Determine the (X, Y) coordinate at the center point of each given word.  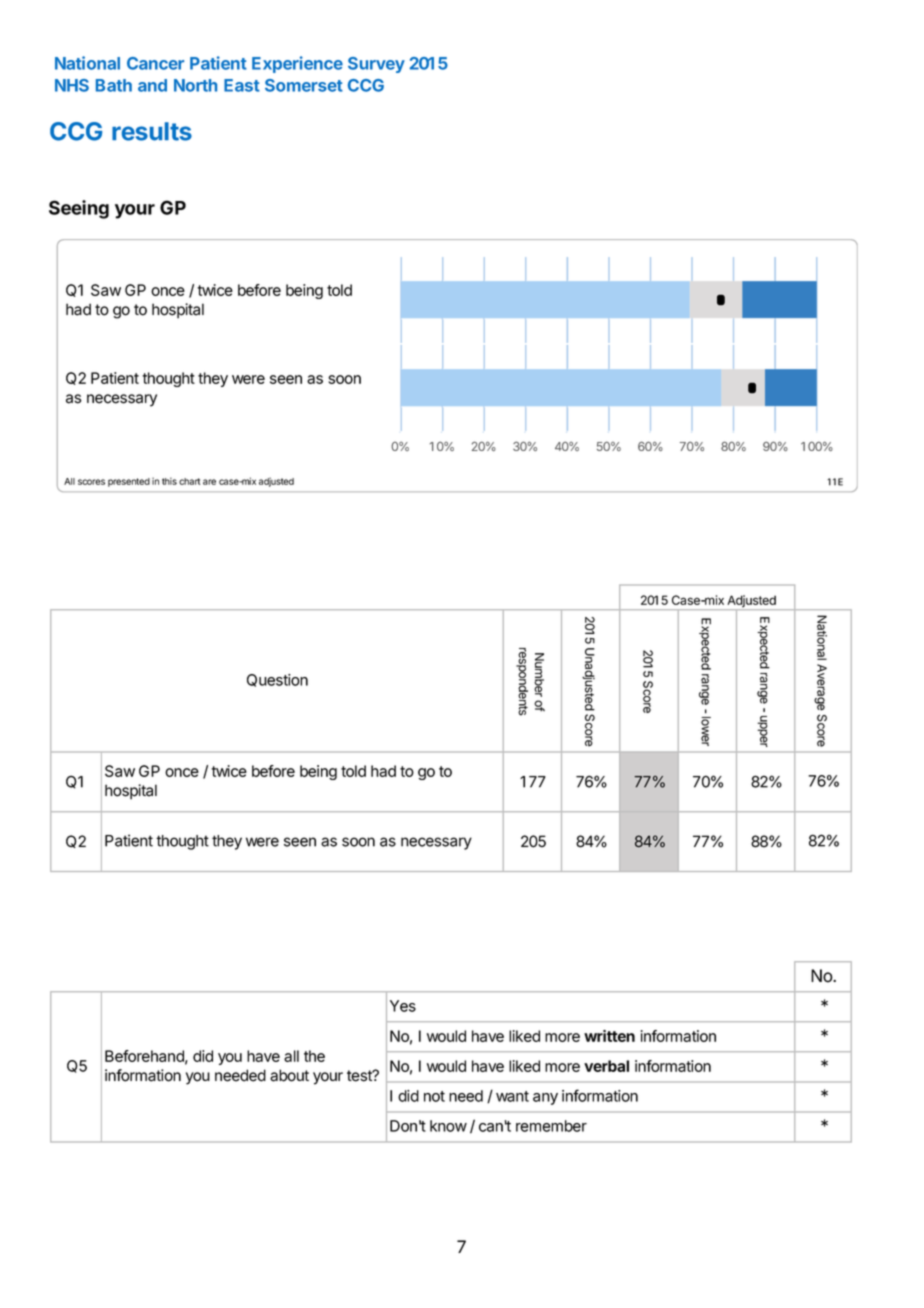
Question (277, 680)
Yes (403, 1006)
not (434, 1096)
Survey (376, 65)
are (209, 482)
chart (189, 481)
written (609, 1036)
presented (129, 482)
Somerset (304, 85)
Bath (114, 85)
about (289, 1075)
